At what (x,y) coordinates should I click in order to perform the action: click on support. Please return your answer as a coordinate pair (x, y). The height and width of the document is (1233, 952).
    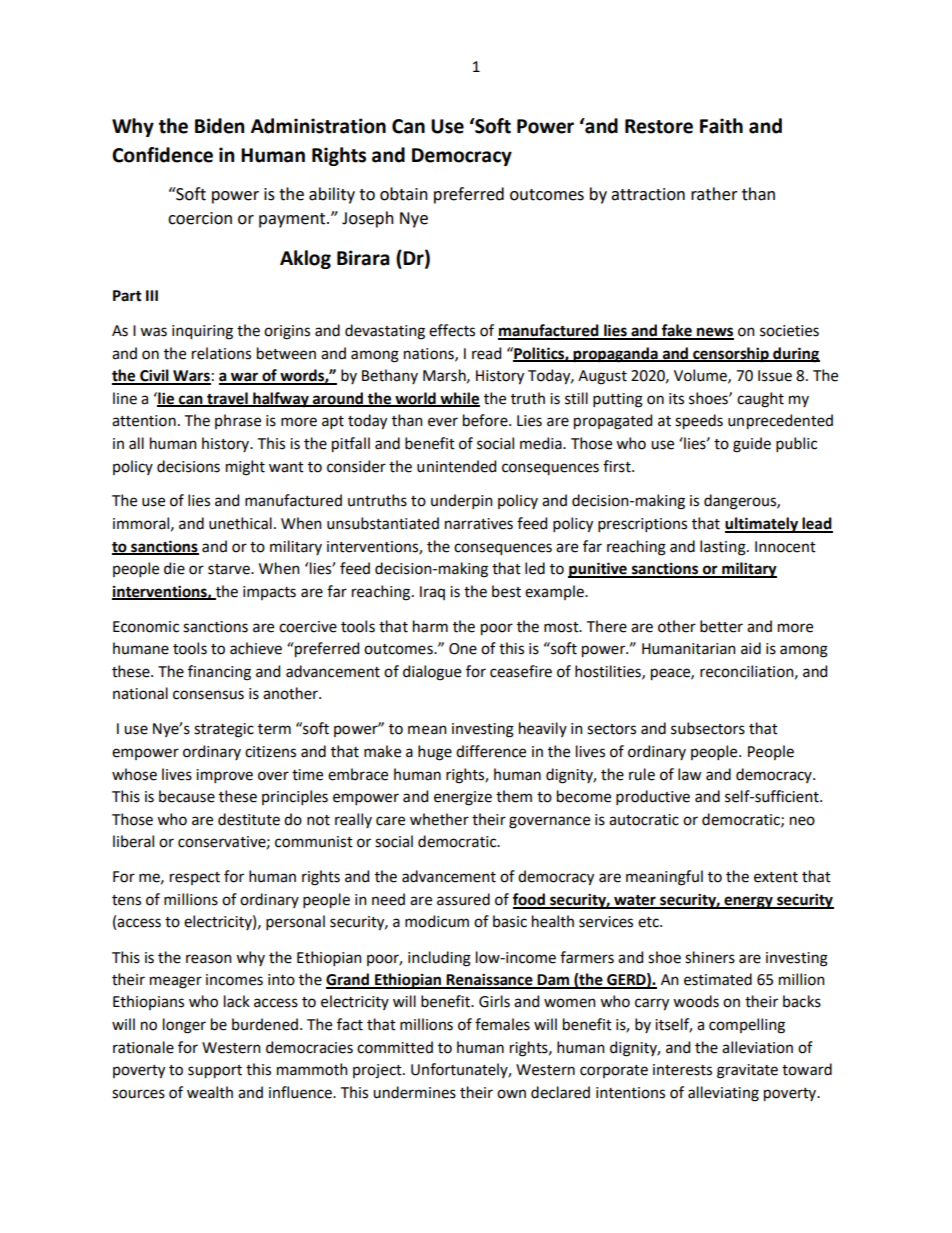
    Looking at the image, I should click on (215, 1072).
